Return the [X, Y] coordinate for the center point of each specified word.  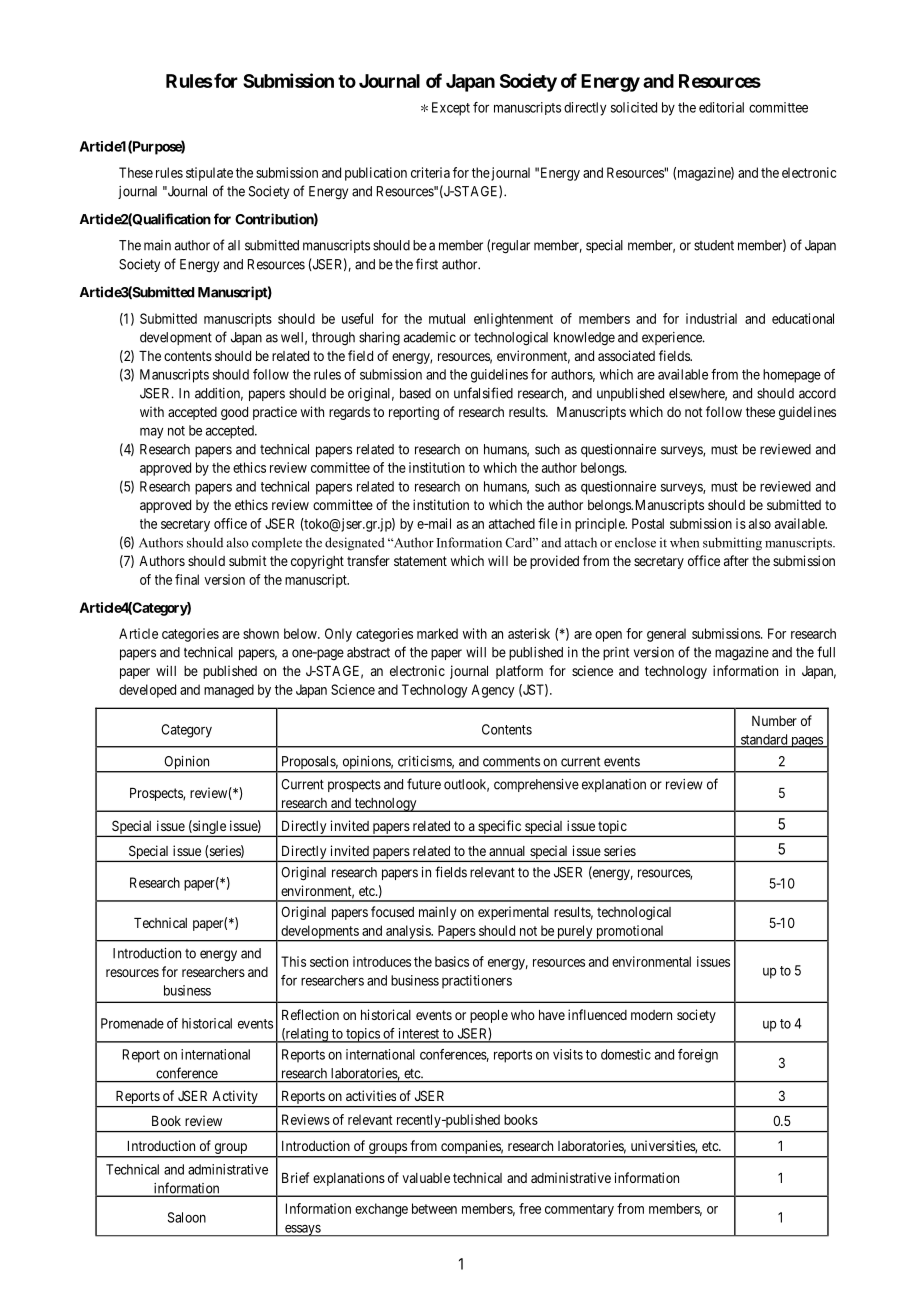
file [548, 523]
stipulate [209, 174]
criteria [430, 172]
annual [507, 851]
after [736, 560]
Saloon [187, 1217]
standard [764, 740]
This [293, 961]
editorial [721, 107]
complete [277, 544]
